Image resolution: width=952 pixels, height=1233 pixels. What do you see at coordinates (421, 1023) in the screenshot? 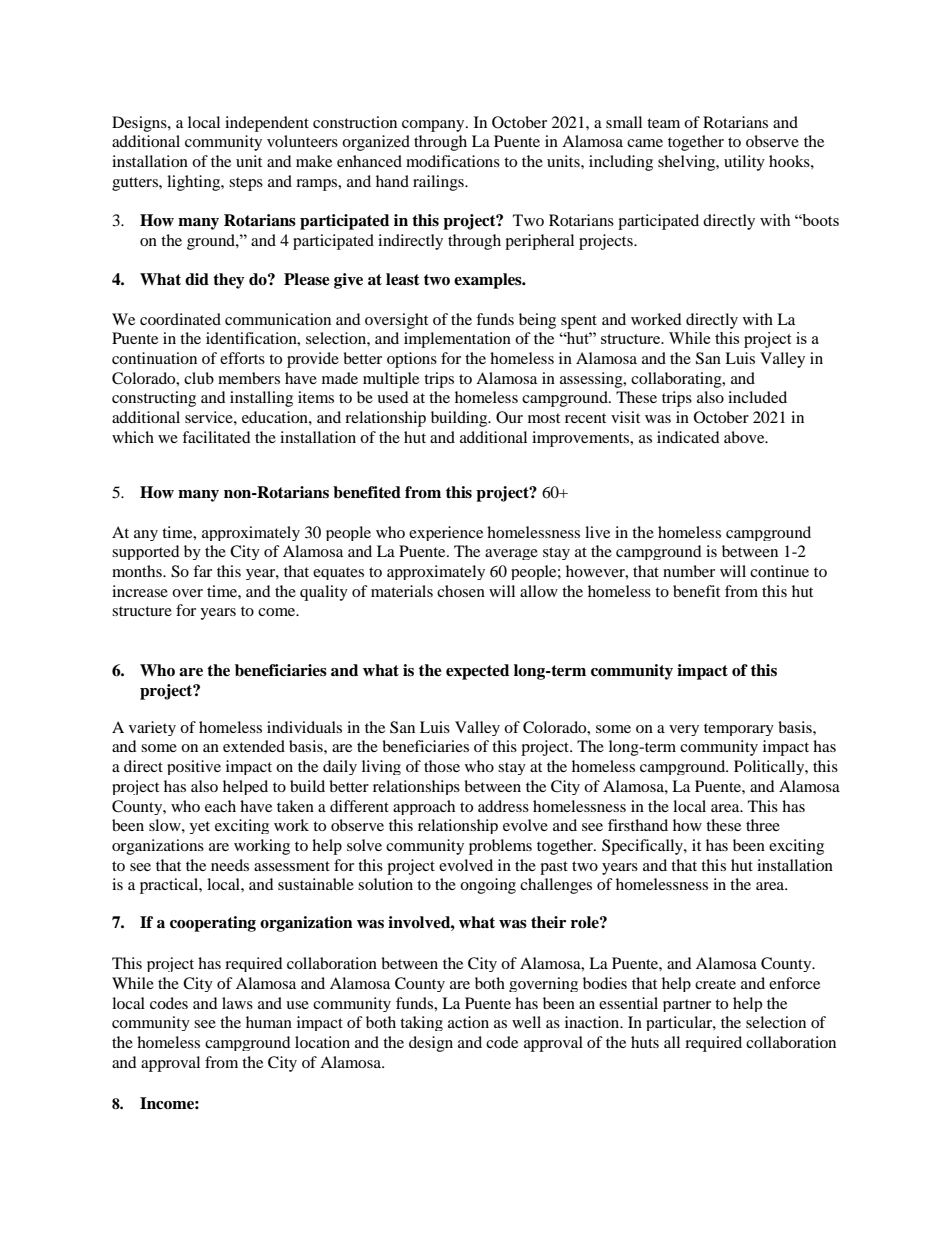
I see `taking` at bounding box center [421, 1023].
